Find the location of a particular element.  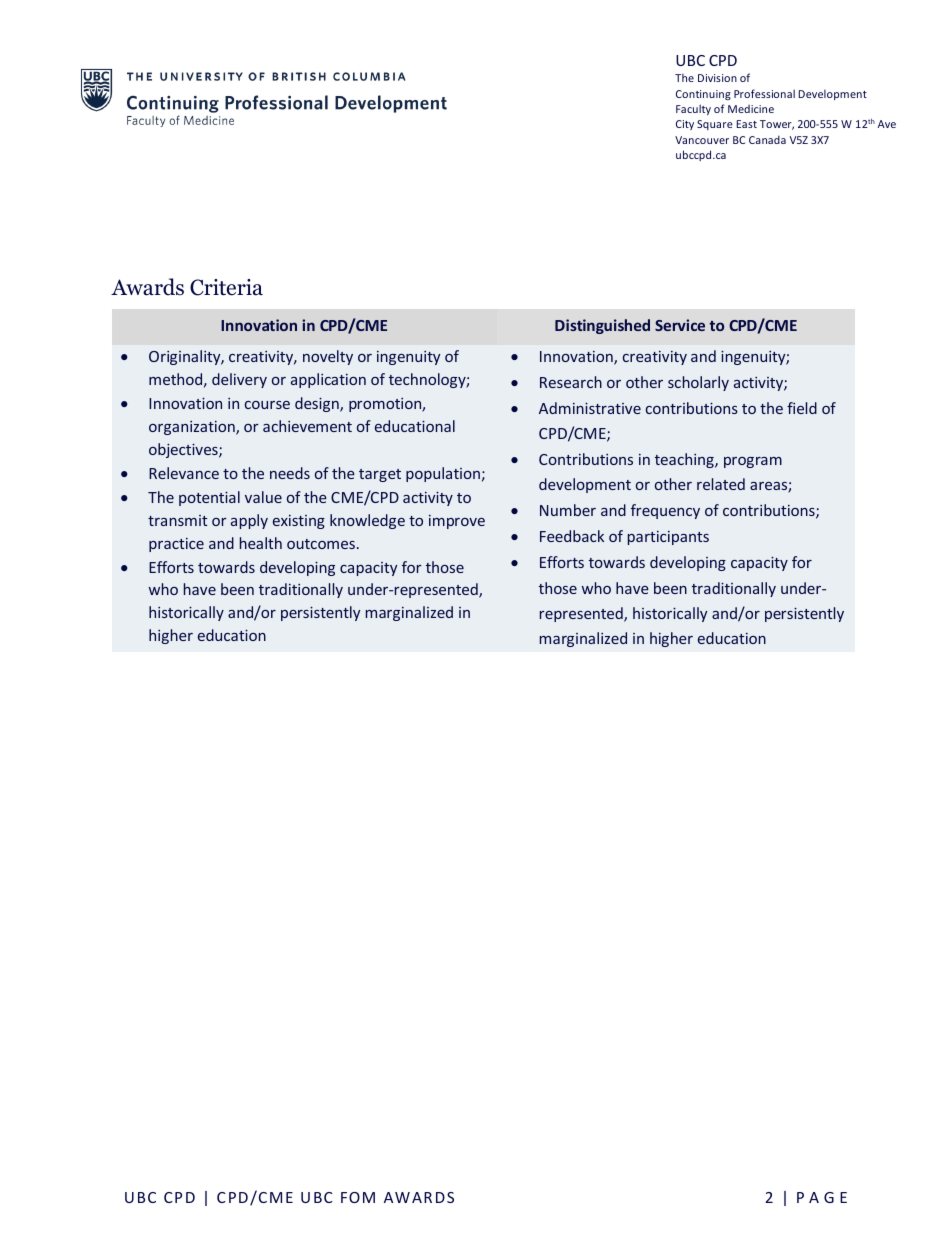

Criteria is located at coordinates (226, 287).
